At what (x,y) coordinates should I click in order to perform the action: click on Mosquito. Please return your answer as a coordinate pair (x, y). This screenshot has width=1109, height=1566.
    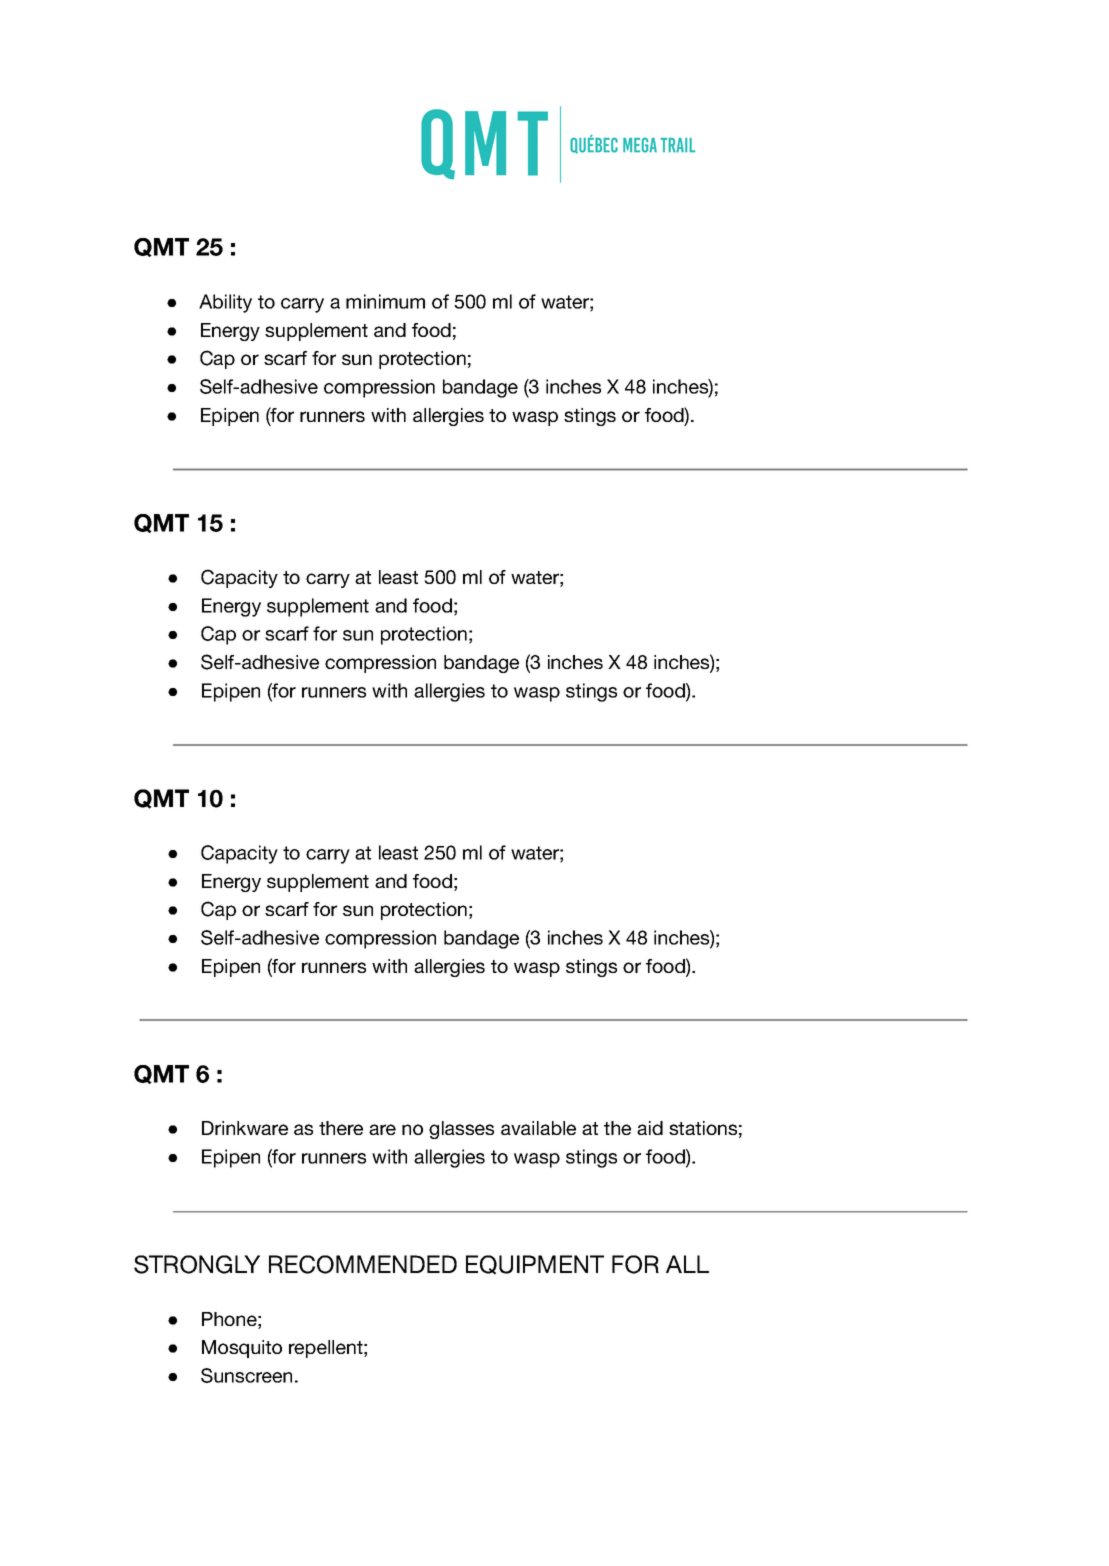
    Looking at the image, I should click on (242, 1349).
